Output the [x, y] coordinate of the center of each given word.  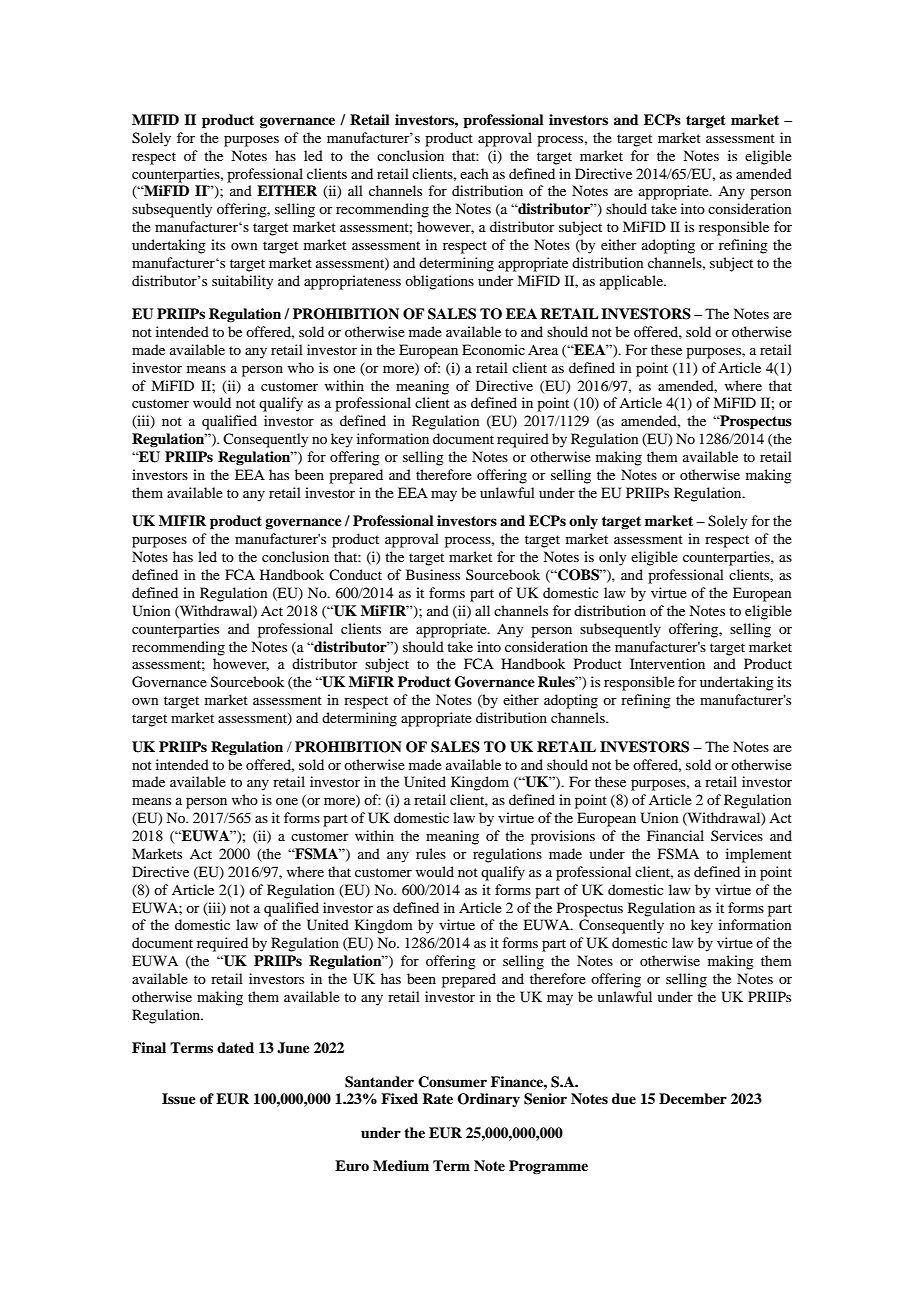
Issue [179, 1098]
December [693, 1098]
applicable [632, 282]
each [474, 173]
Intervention [667, 663]
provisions [563, 837]
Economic [493, 349]
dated [235, 1047]
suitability [242, 282]
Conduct [355, 574]
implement [759, 855]
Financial [675, 835]
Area [543, 349]
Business [433, 574]
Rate [437, 1098]
